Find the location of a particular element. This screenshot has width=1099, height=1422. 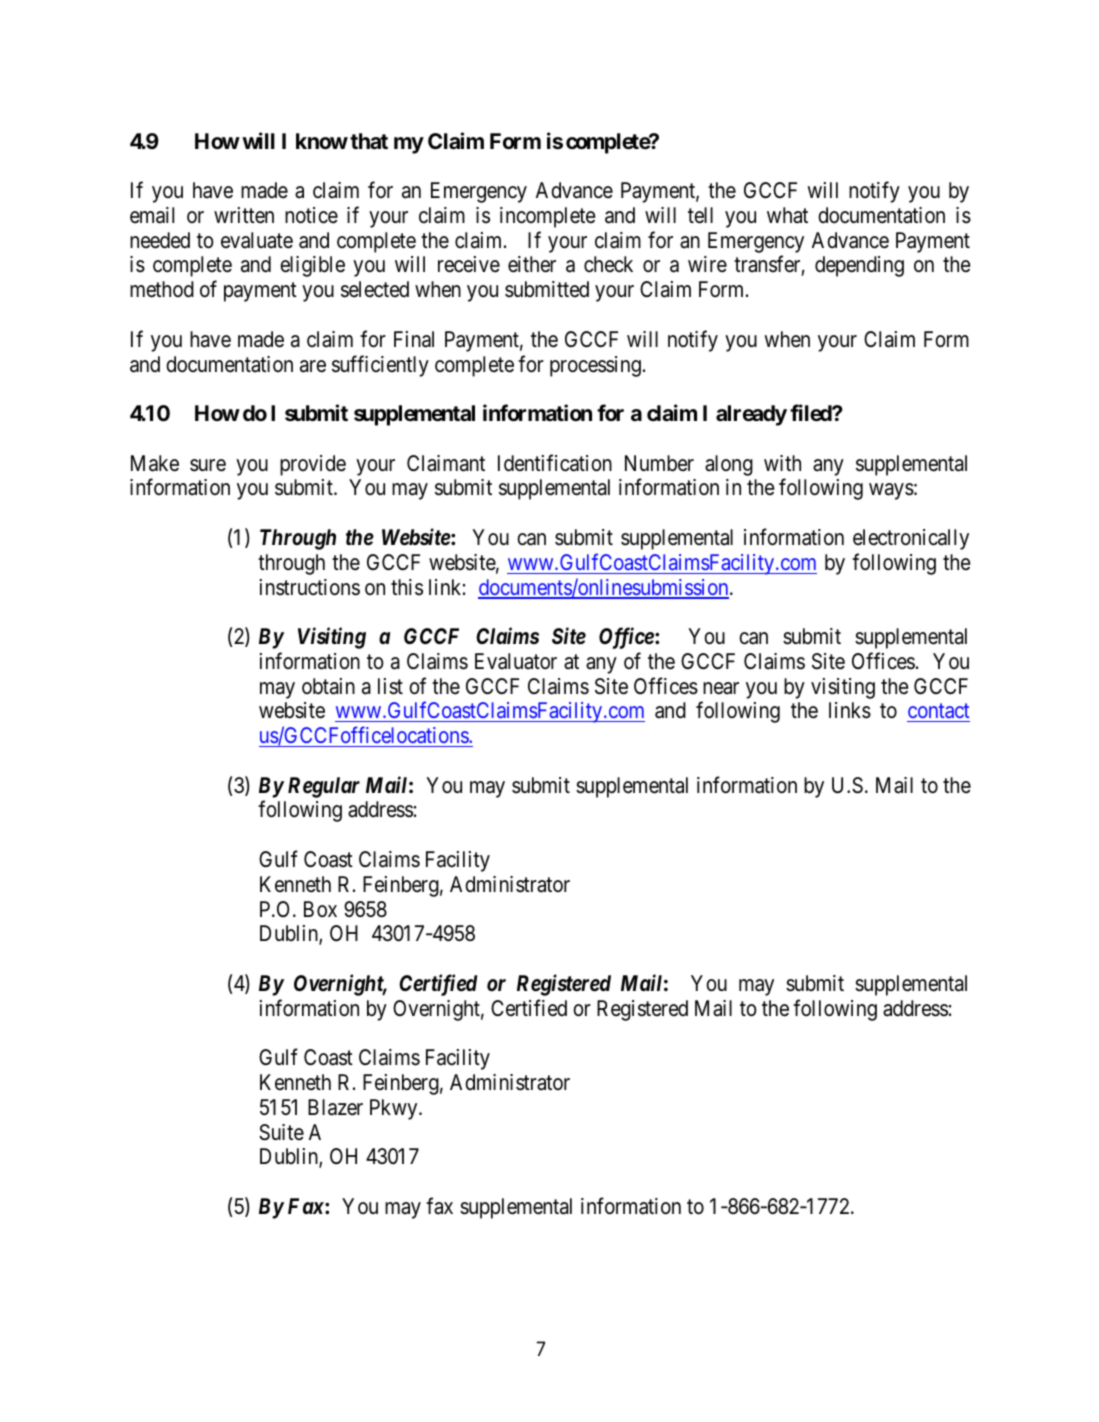

contact is located at coordinates (938, 713).
